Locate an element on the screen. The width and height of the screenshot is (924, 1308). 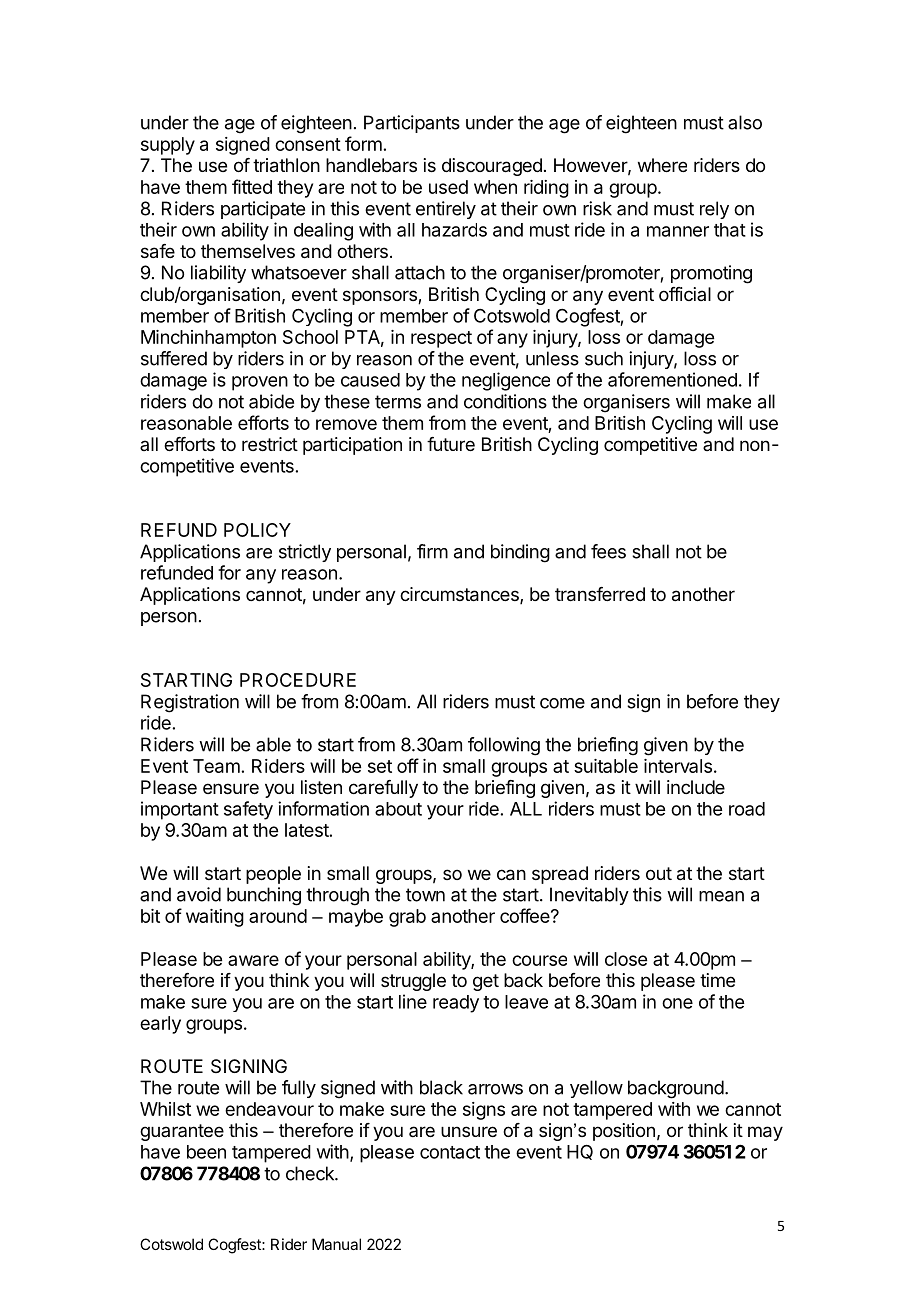
been is located at coordinates (206, 1152).
